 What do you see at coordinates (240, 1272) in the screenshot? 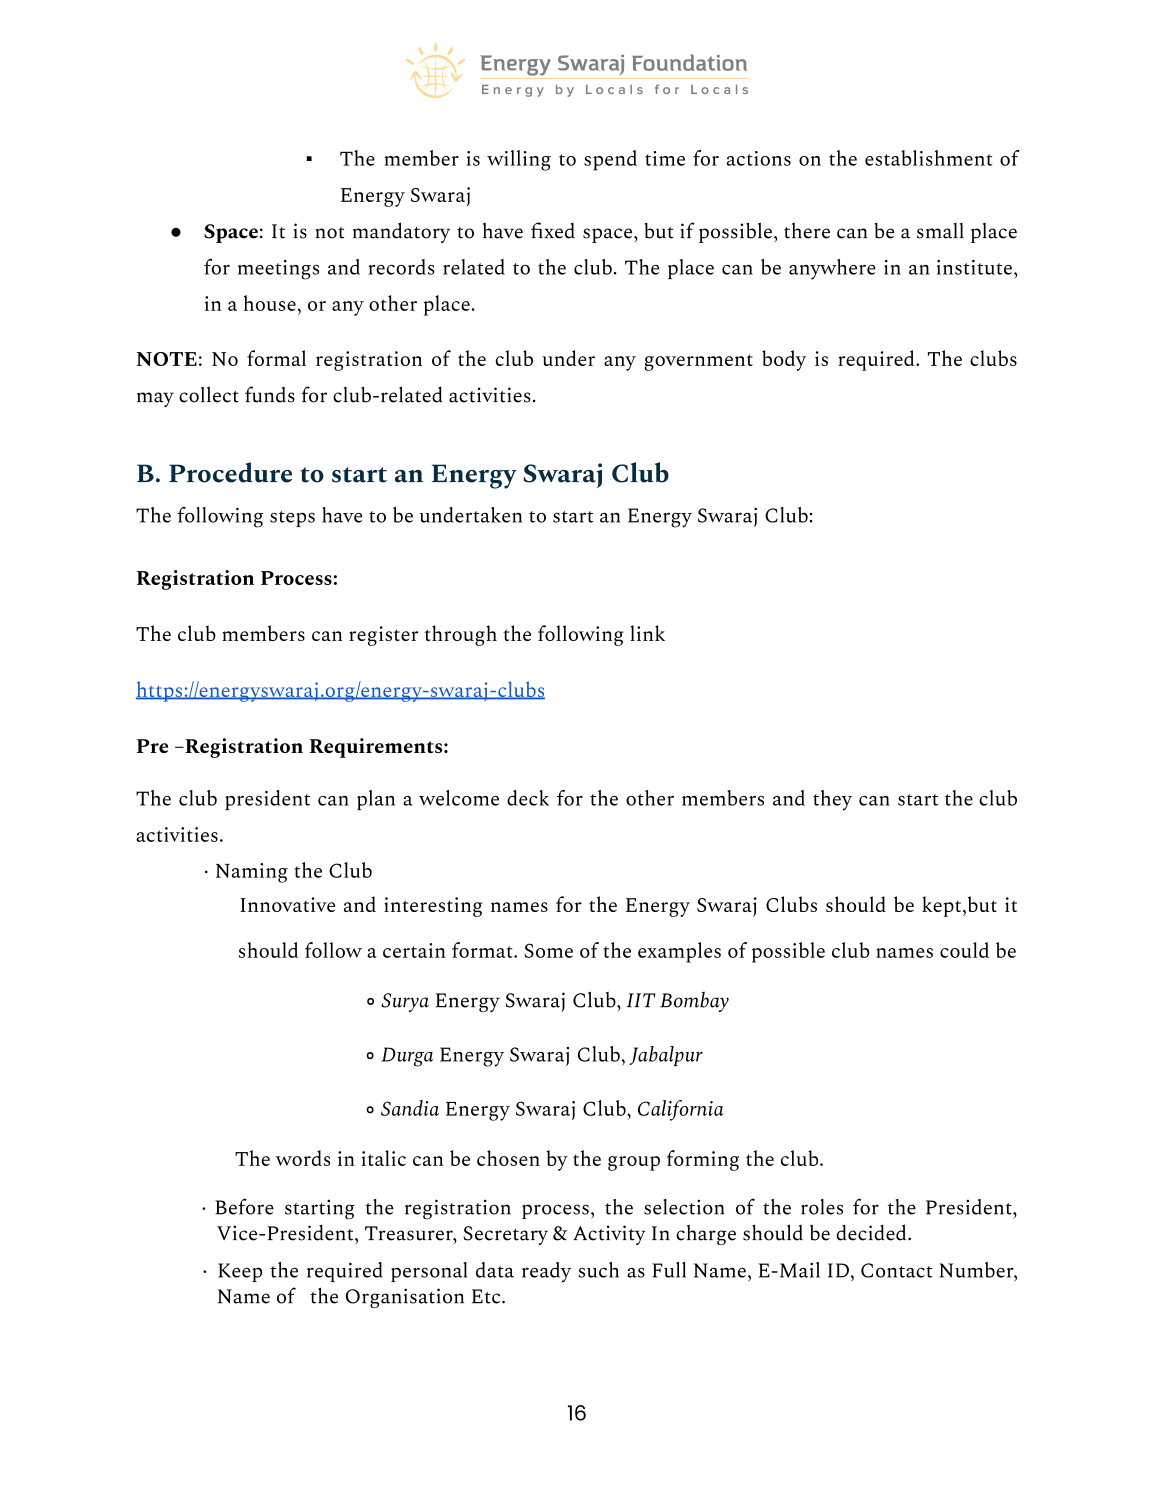
I see `Keep` at bounding box center [240, 1272].
